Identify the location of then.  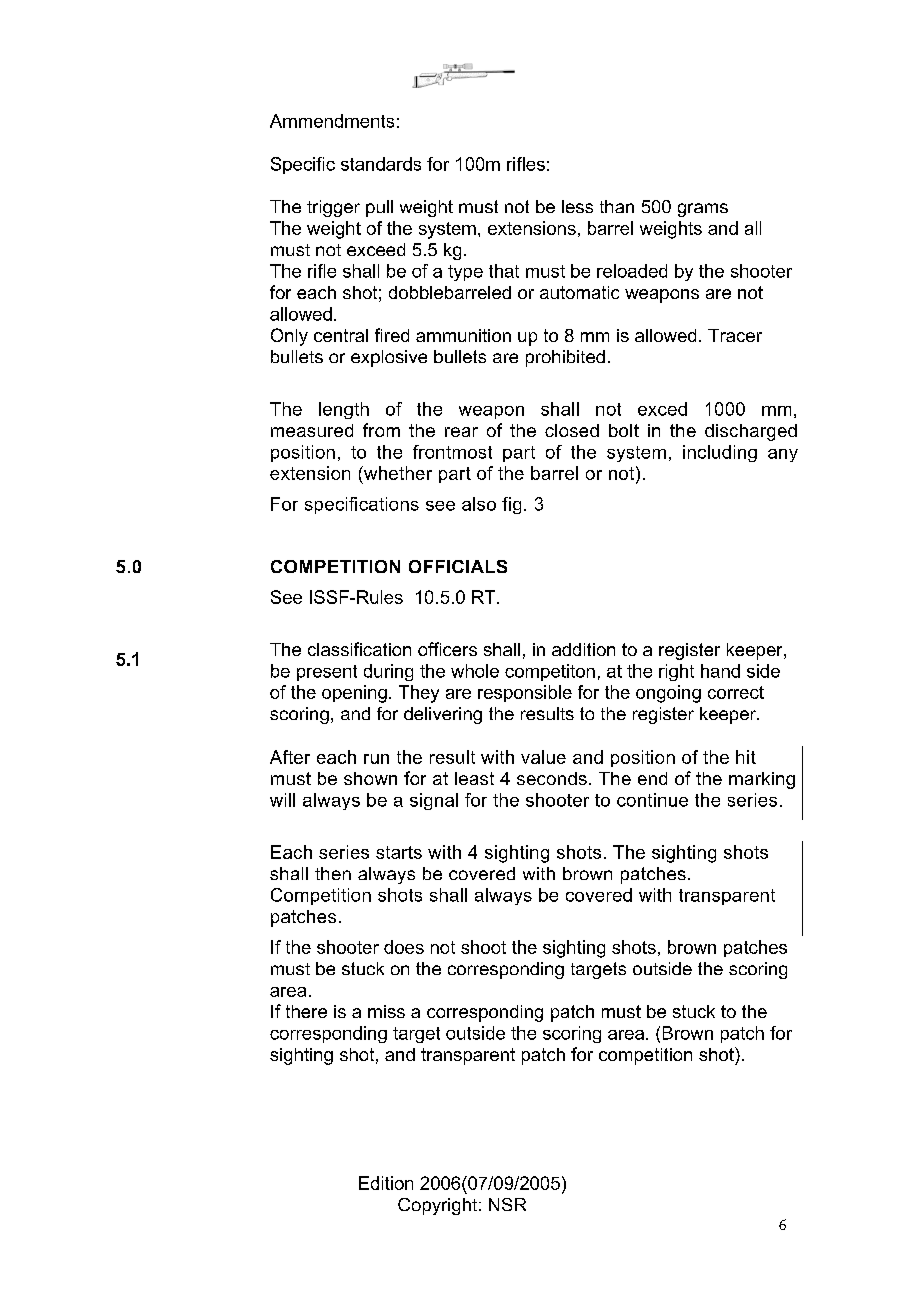
(333, 873).
